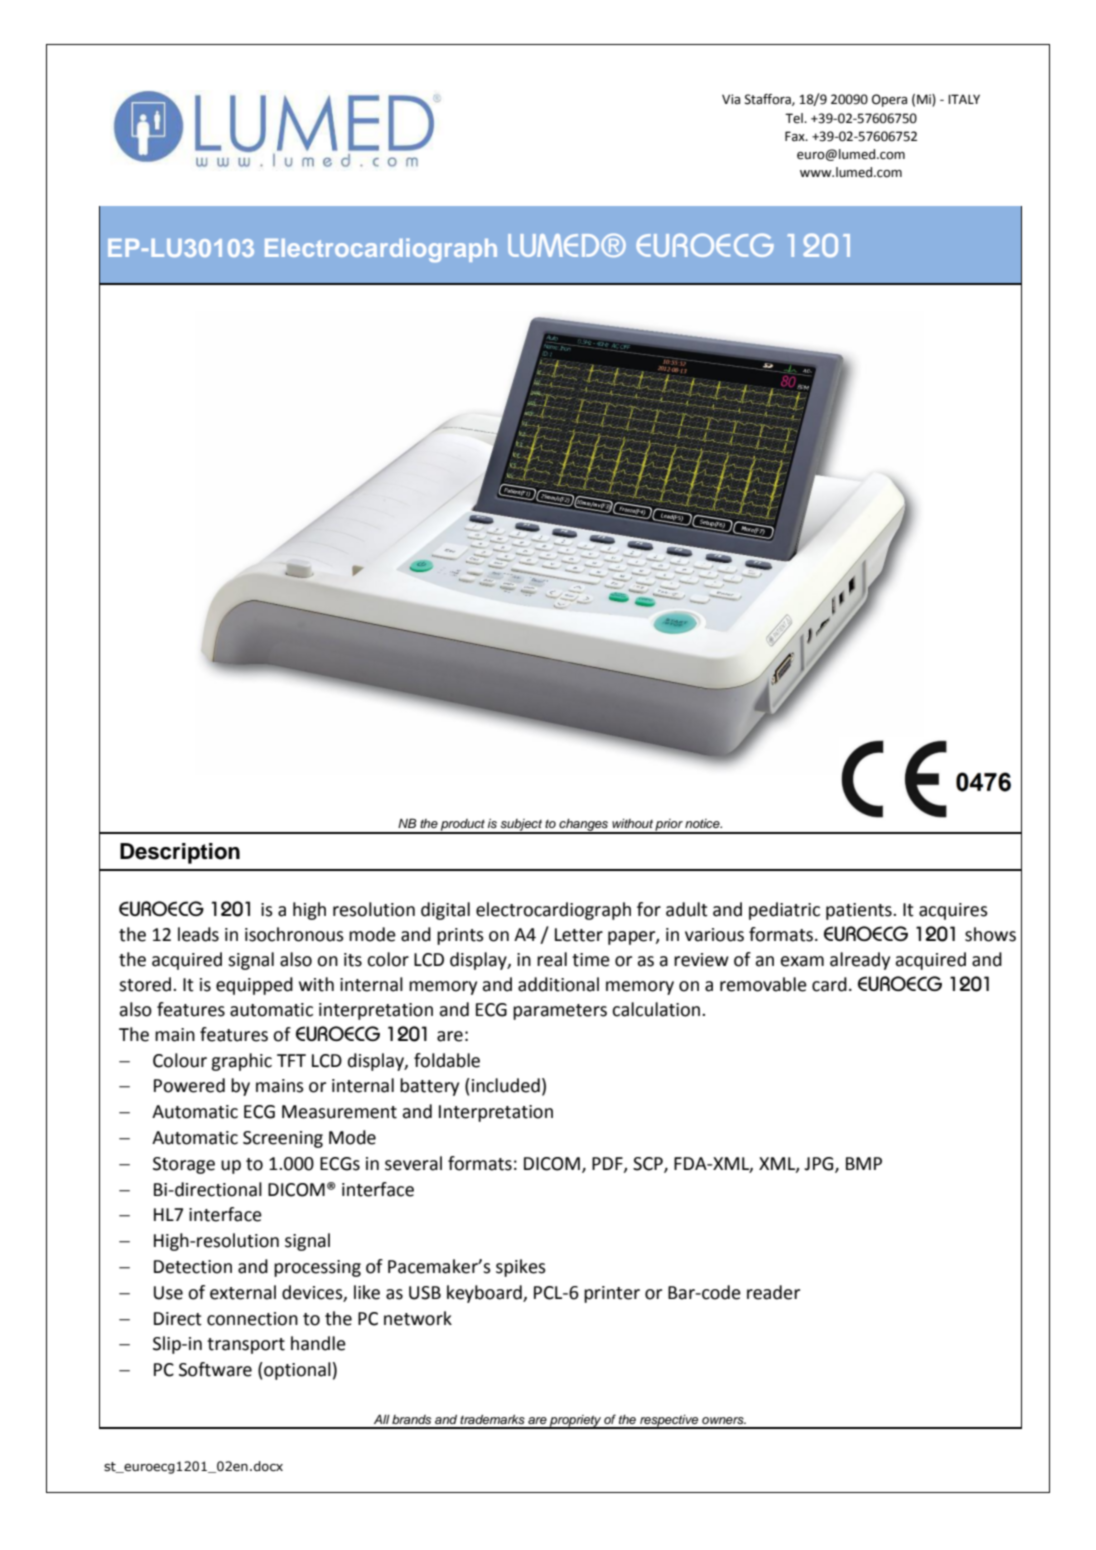  Describe the element at coordinates (860, 961) in the image. I see `already` at that location.
